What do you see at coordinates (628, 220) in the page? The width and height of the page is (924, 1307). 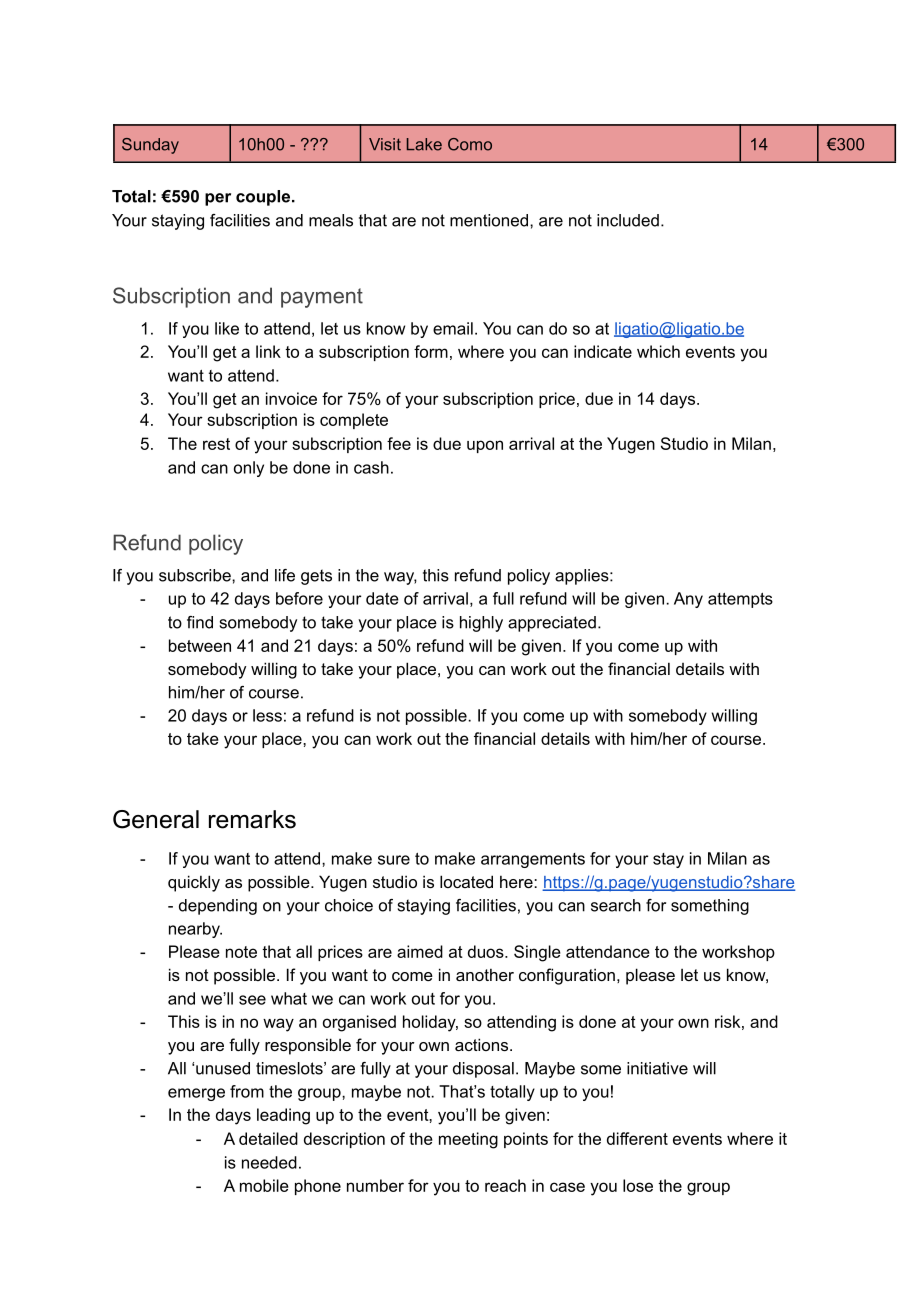 I see `included` at bounding box center [628, 220].
